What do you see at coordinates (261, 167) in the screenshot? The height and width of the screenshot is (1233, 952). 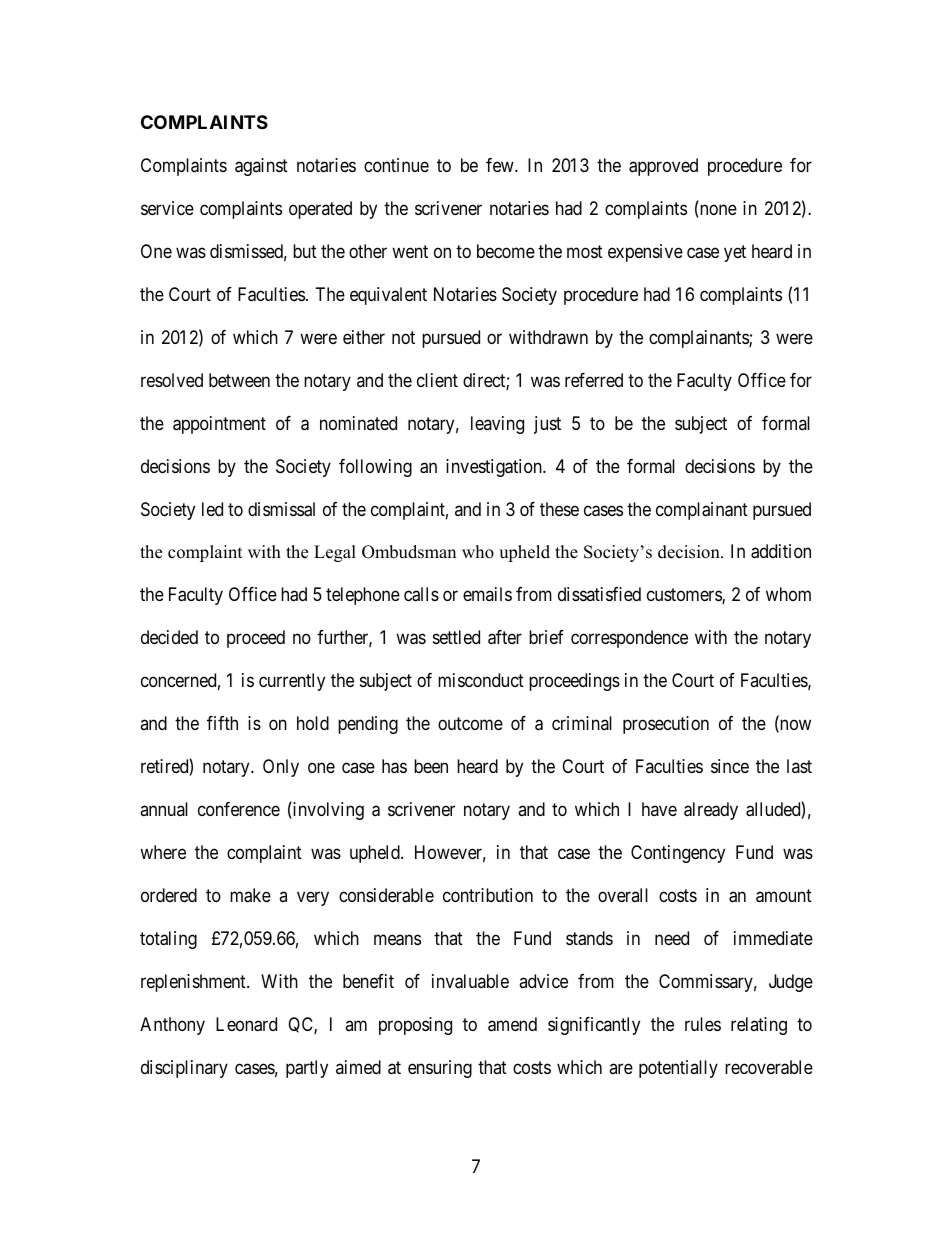 I see `against` at bounding box center [261, 167].
